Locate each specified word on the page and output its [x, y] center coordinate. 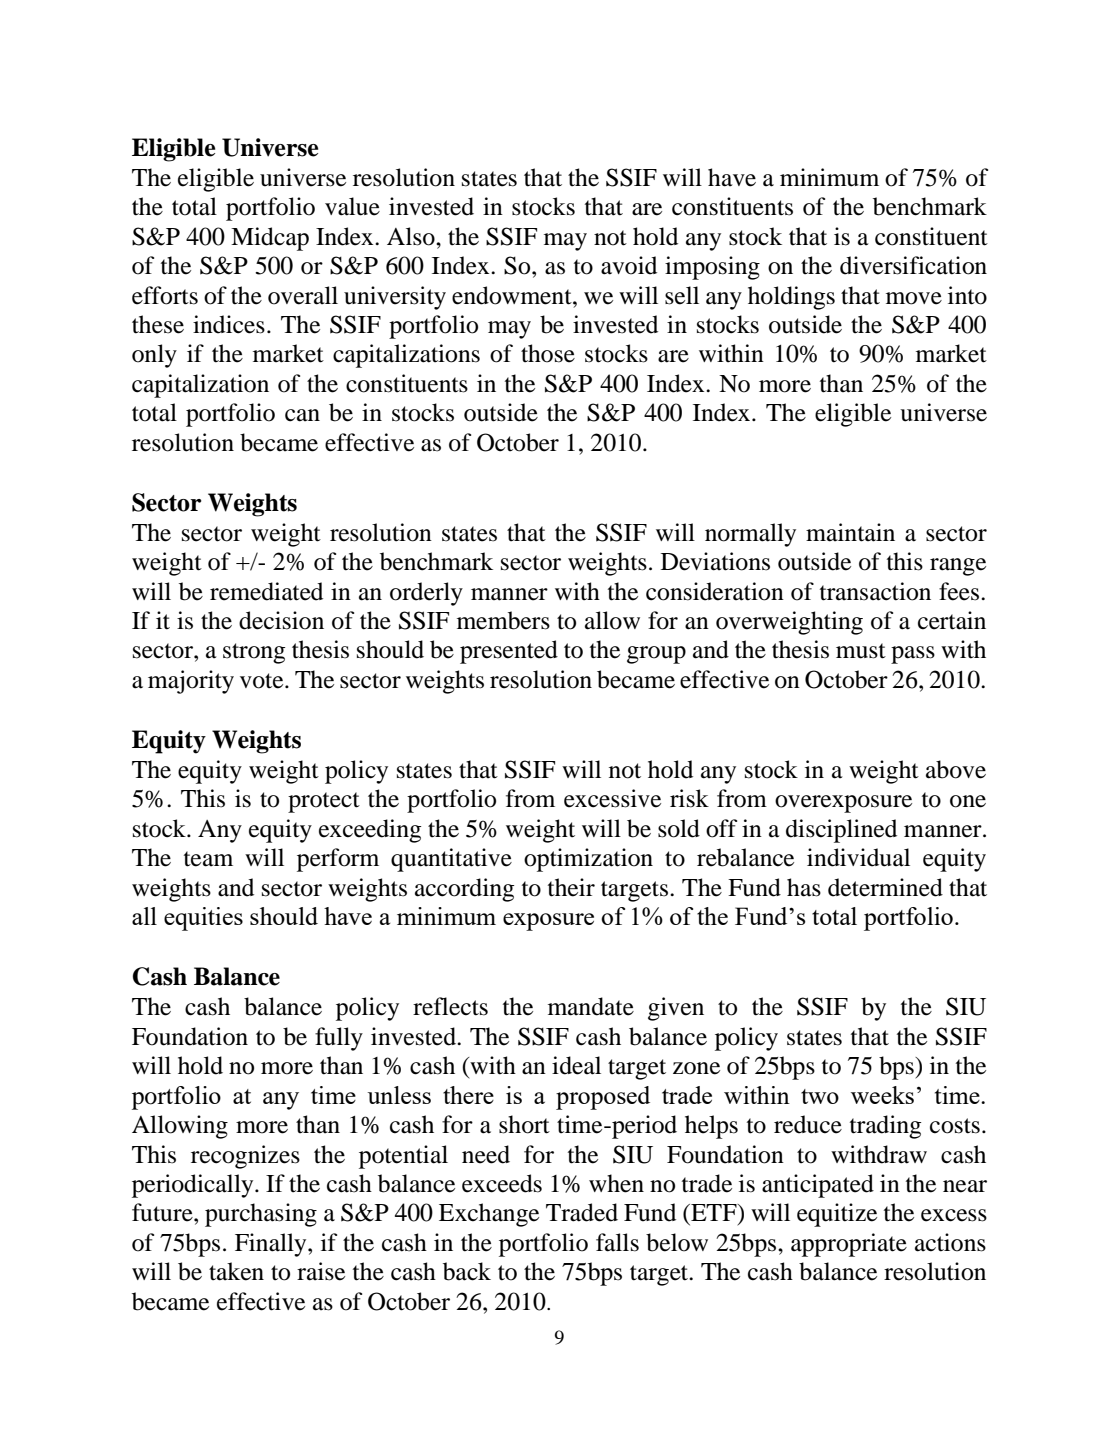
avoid [629, 265]
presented [509, 652]
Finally [272, 1245]
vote [263, 681]
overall [303, 295]
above [956, 769]
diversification [913, 265]
